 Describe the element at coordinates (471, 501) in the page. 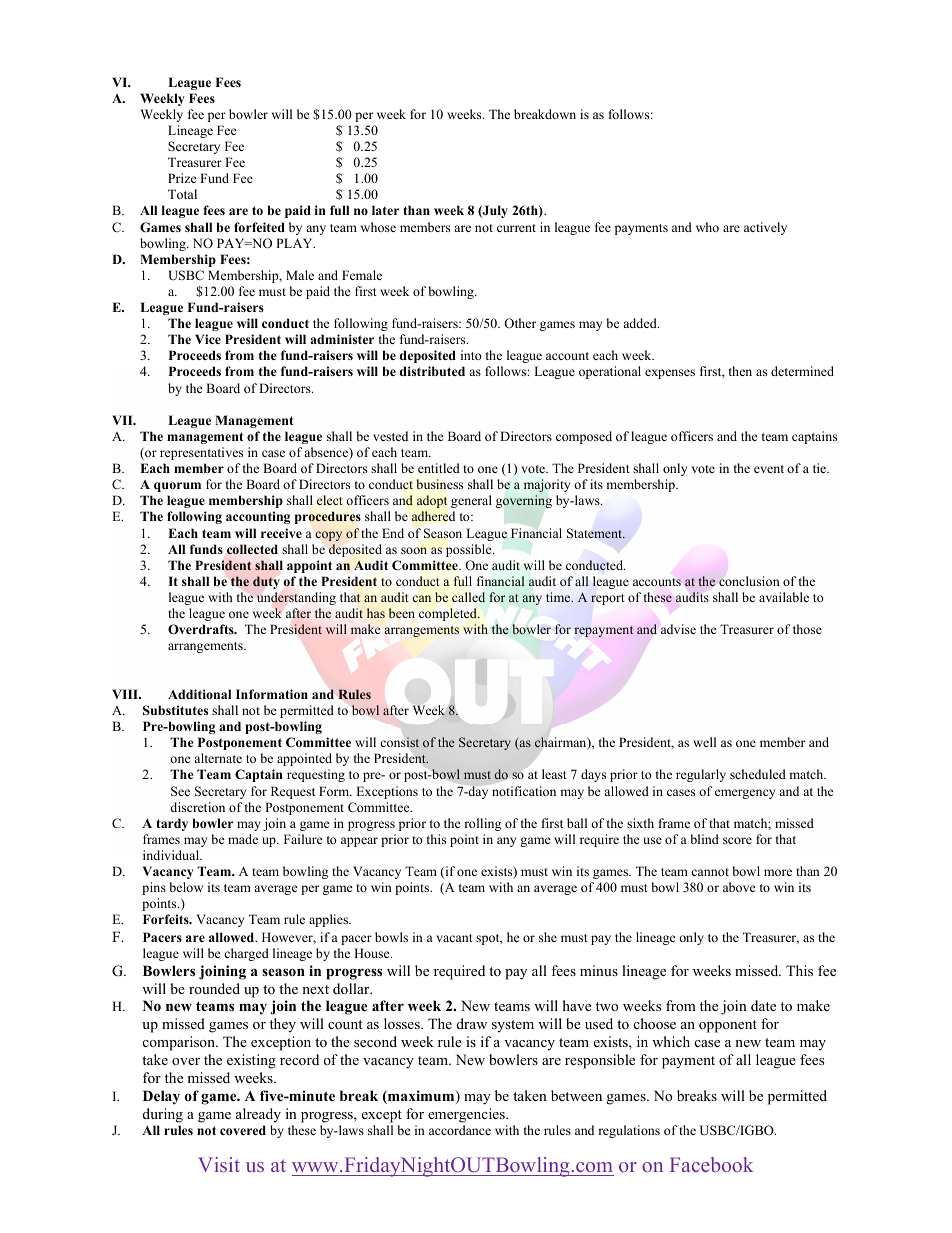

I see `general` at that location.
